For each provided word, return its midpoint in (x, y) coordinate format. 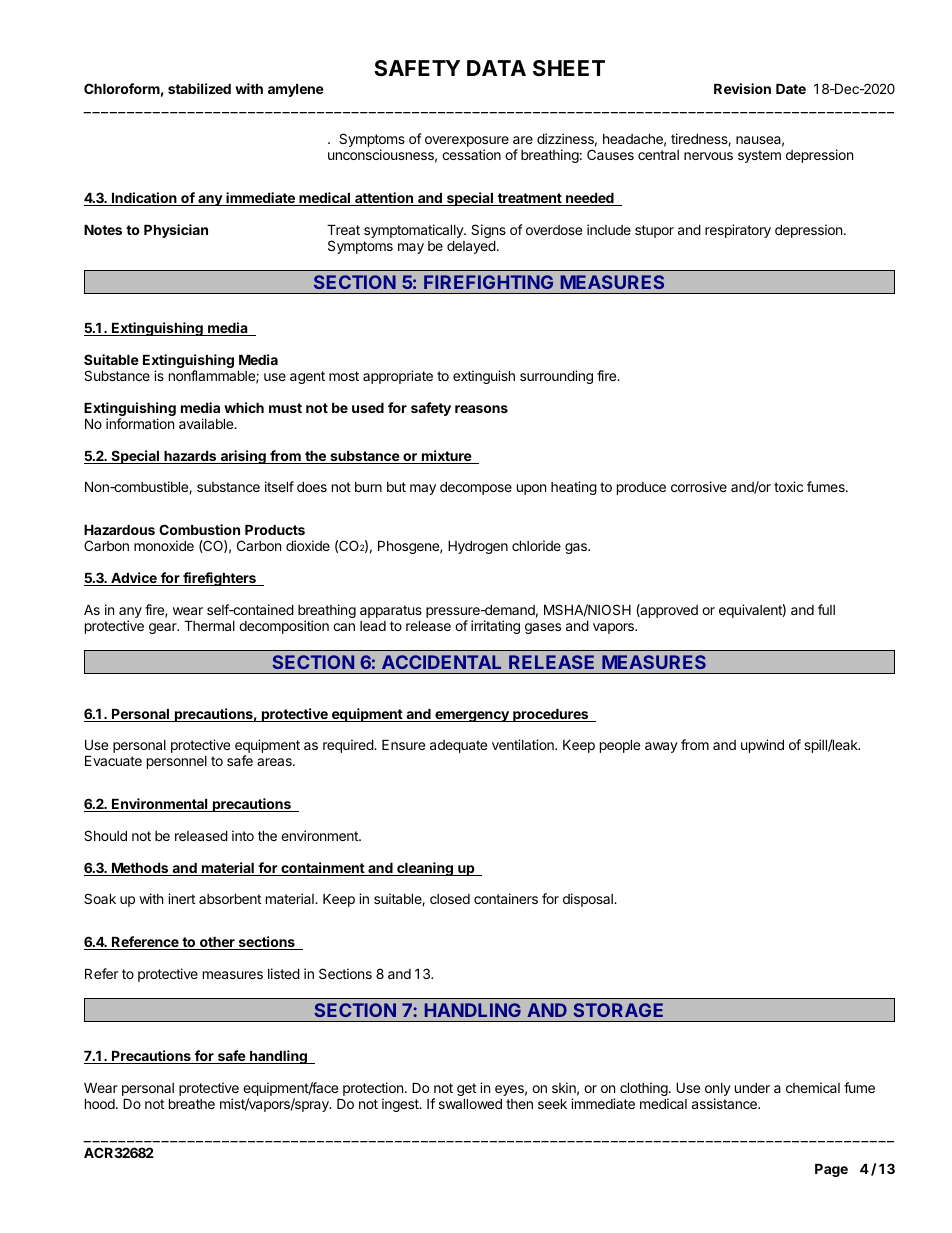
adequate (458, 746)
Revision (742, 88)
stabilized (199, 88)
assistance (725, 1103)
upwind (762, 746)
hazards (190, 457)
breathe (192, 1104)
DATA (496, 68)
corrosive (699, 486)
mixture (446, 457)
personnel (177, 762)
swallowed (470, 1104)
